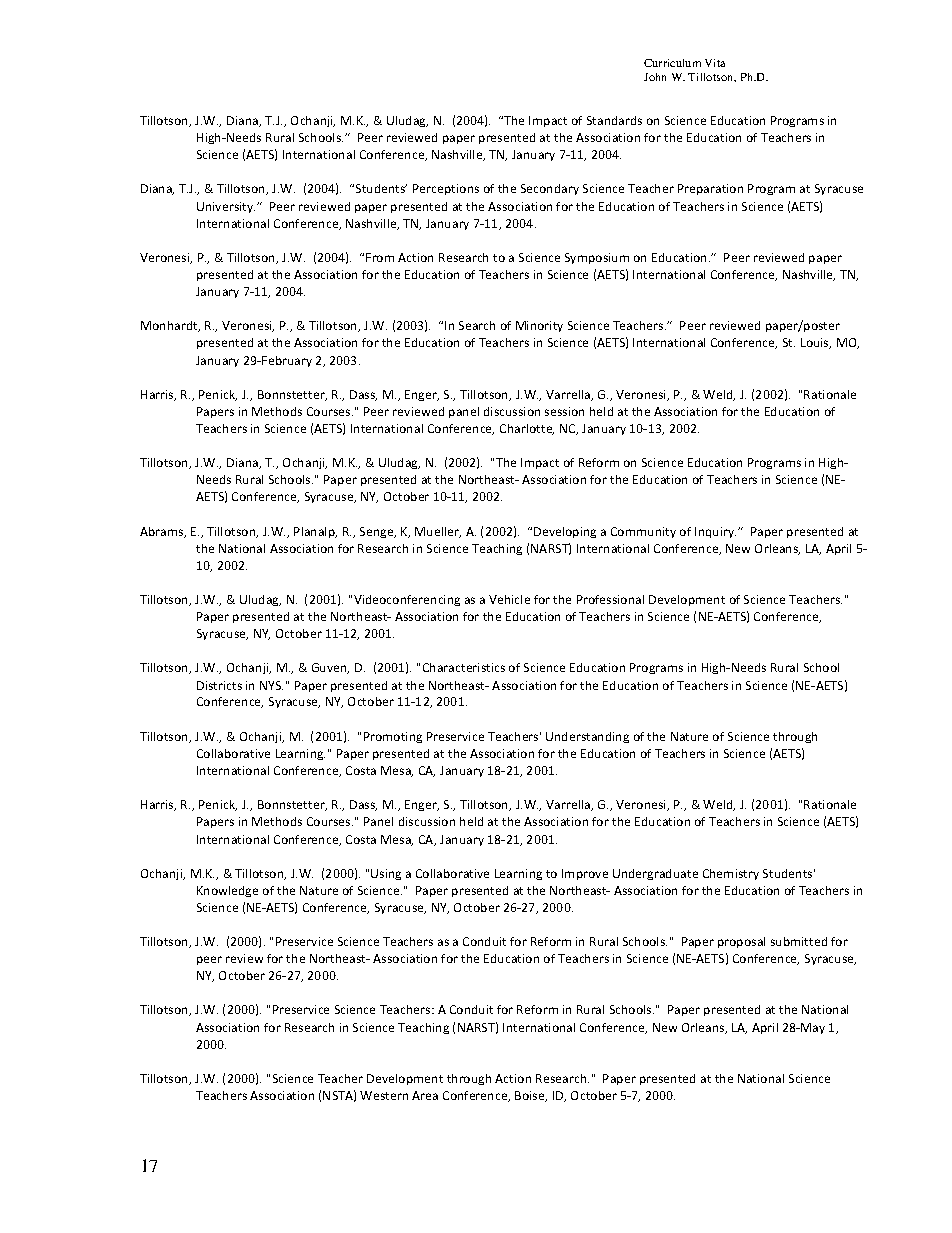  What do you see at coordinates (393, 737) in the image?
I see `Promoting` at bounding box center [393, 737].
